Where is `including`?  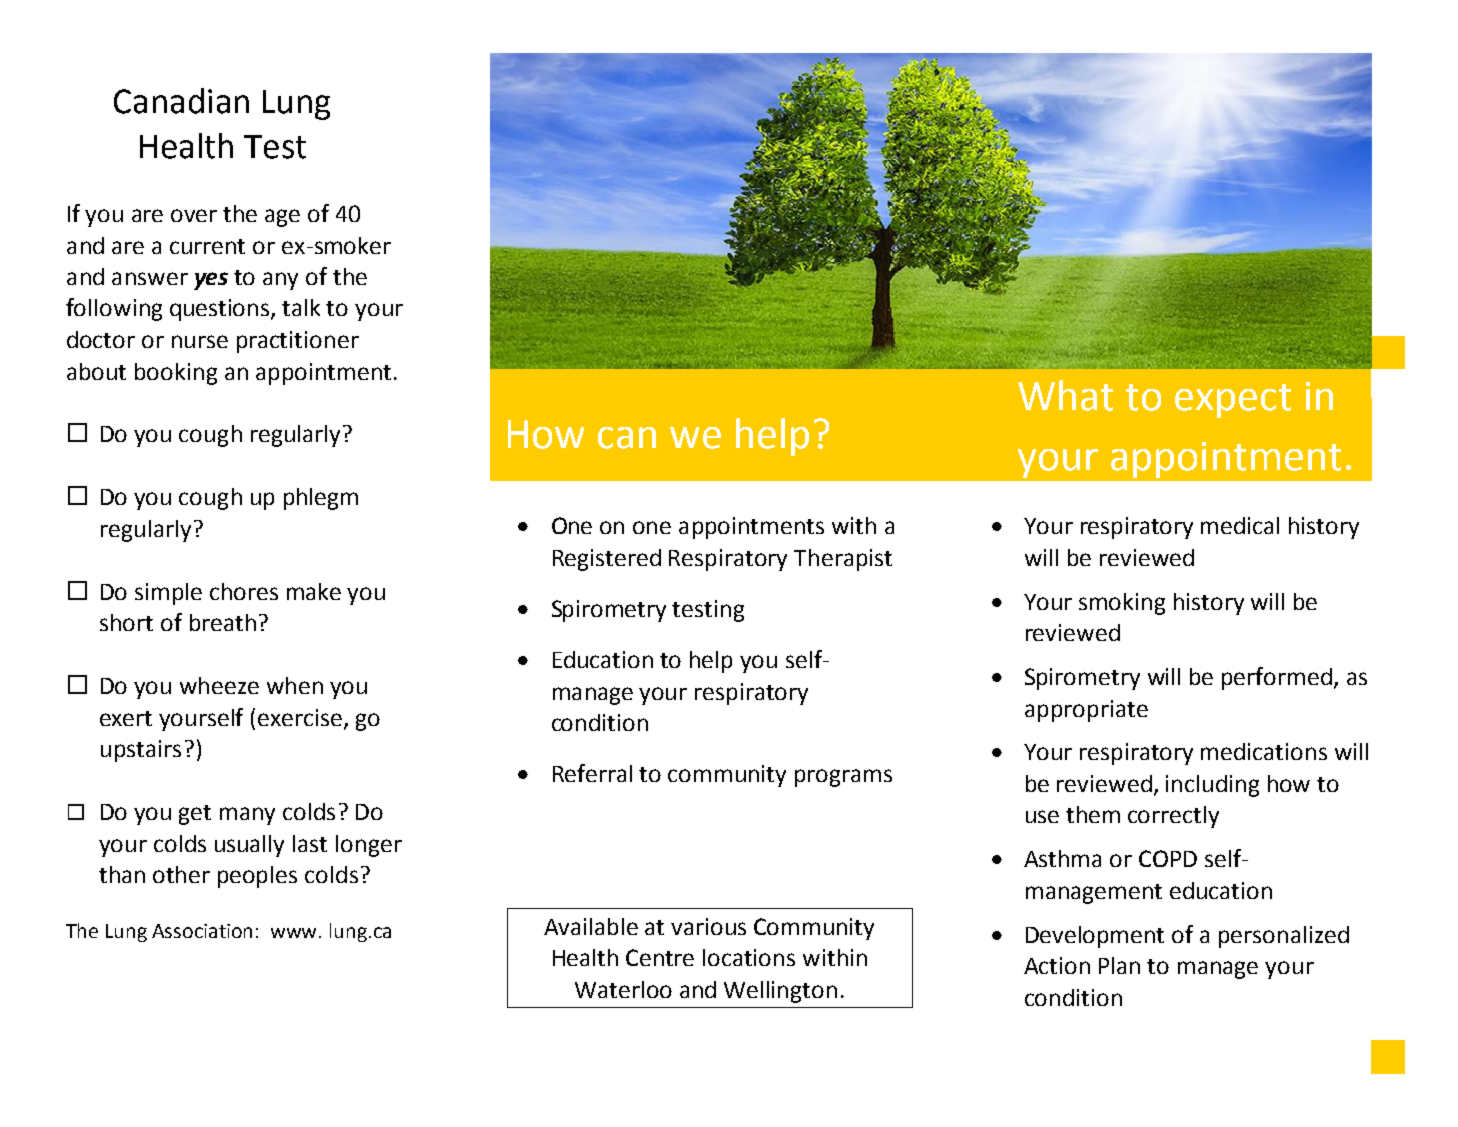 including is located at coordinates (1212, 786).
